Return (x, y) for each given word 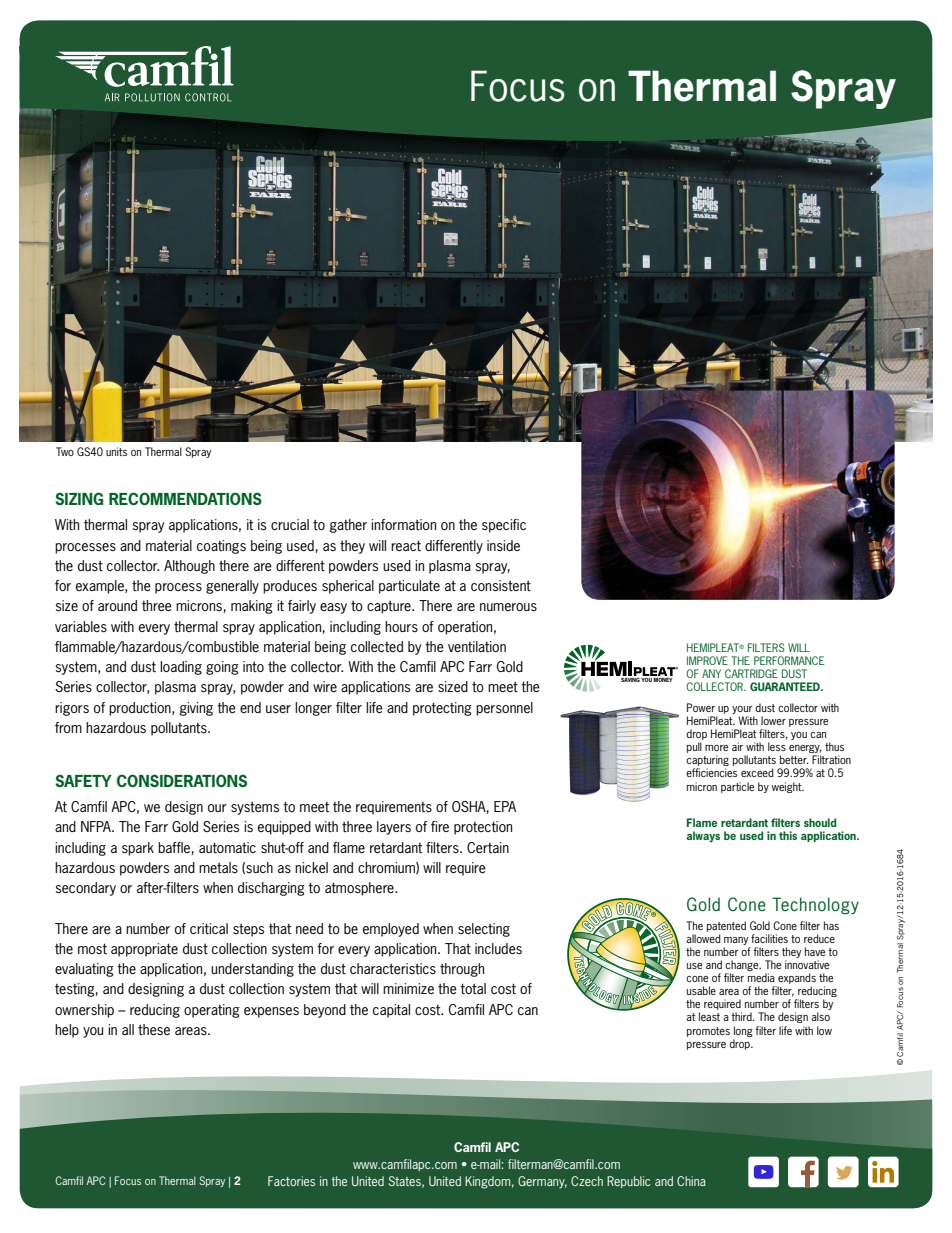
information (403, 524)
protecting (442, 709)
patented (726, 926)
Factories (291, 1181)
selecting (484, 930)
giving (196, 709)
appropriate (144, 950)
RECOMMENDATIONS (185, 498)
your (743, 711)
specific (504, 526)
